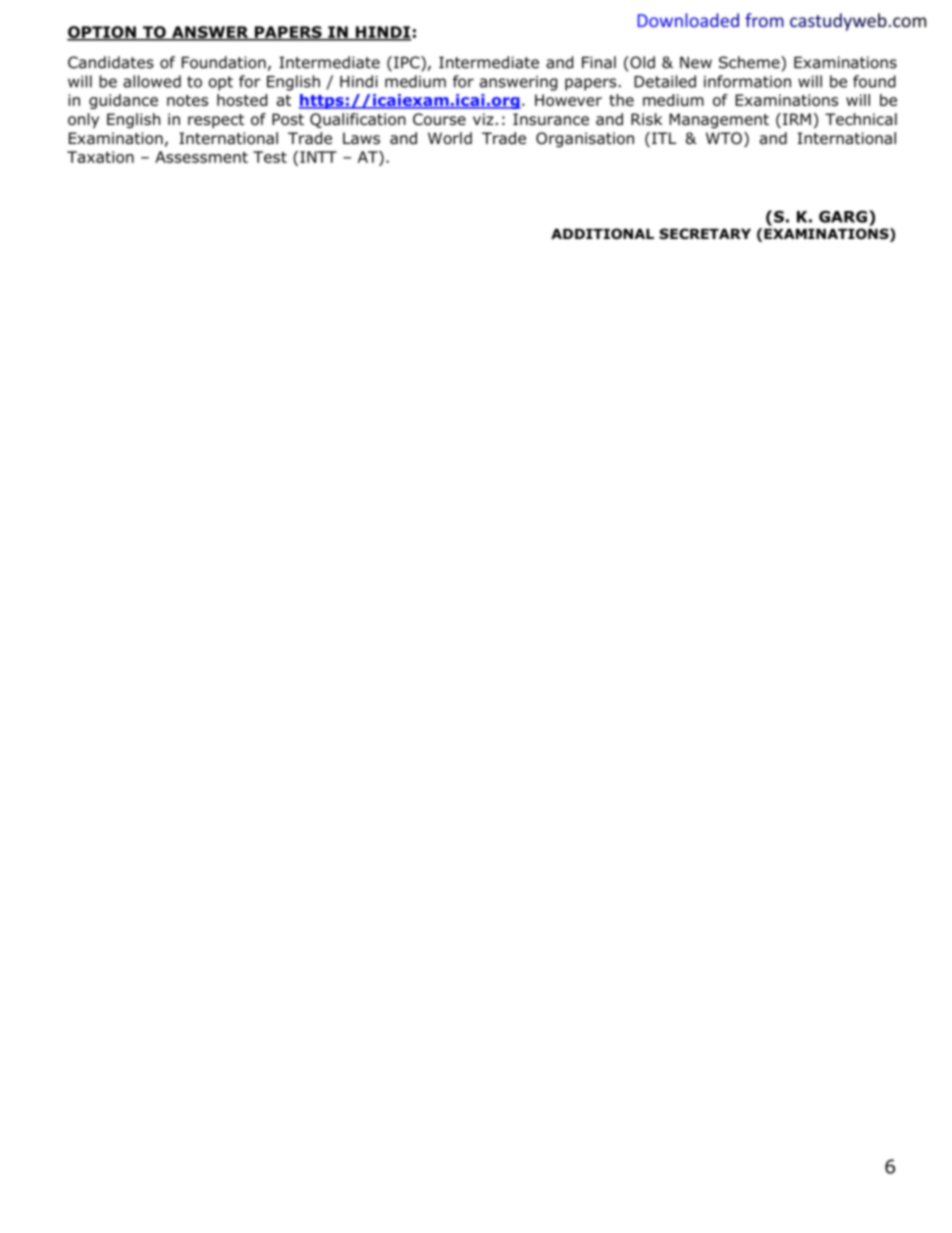  What do you see at coordinates (568, 100) in the screenshot?
I see `However` at bounding box center [568, 100].
